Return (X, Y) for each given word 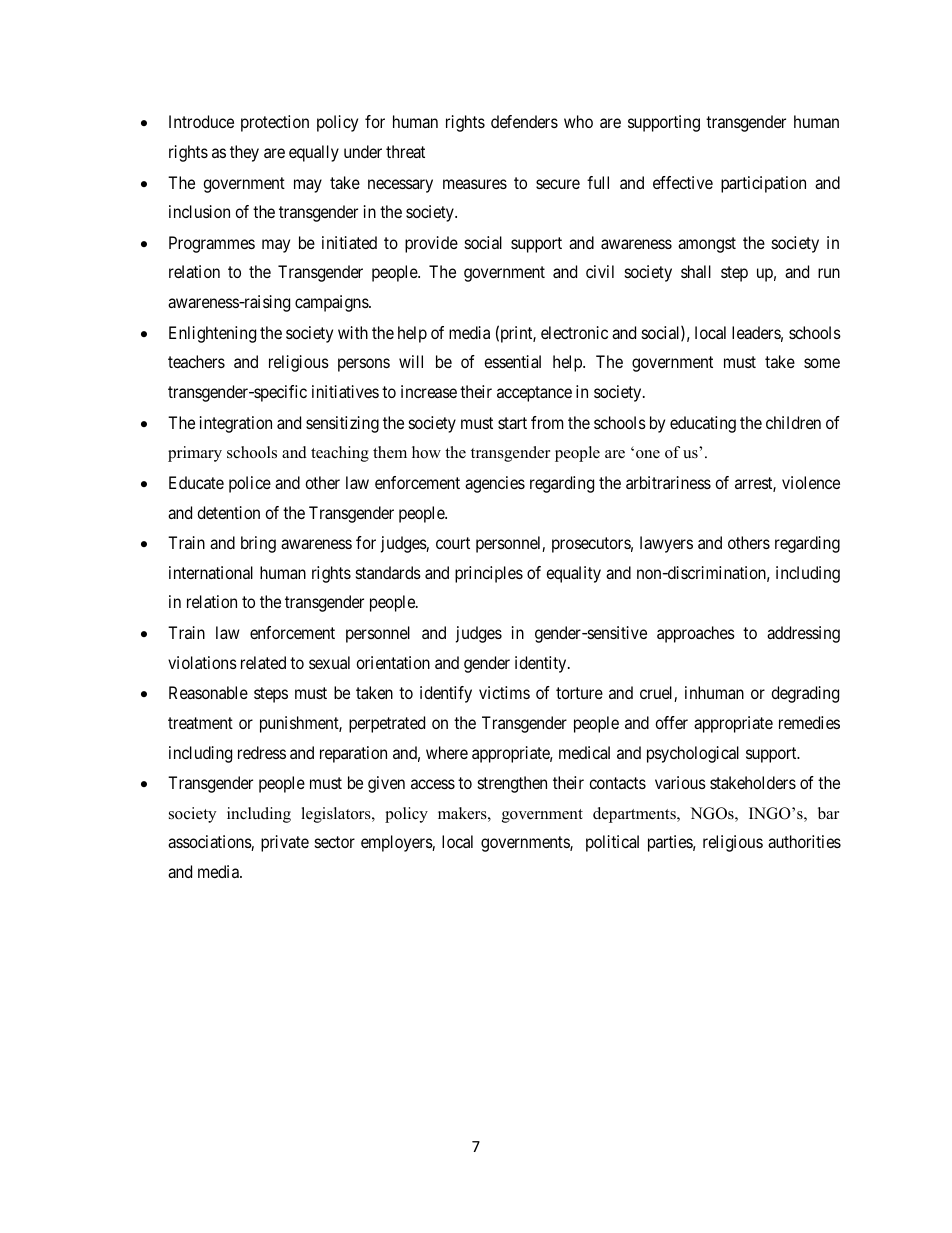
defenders (524, 121)
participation (763, 184)
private (285, 843)
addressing (803, 634)
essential (512, 361)
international (211, 572)
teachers (196, 361)
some (822, 363)
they (244, 153)
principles (489, 574)
